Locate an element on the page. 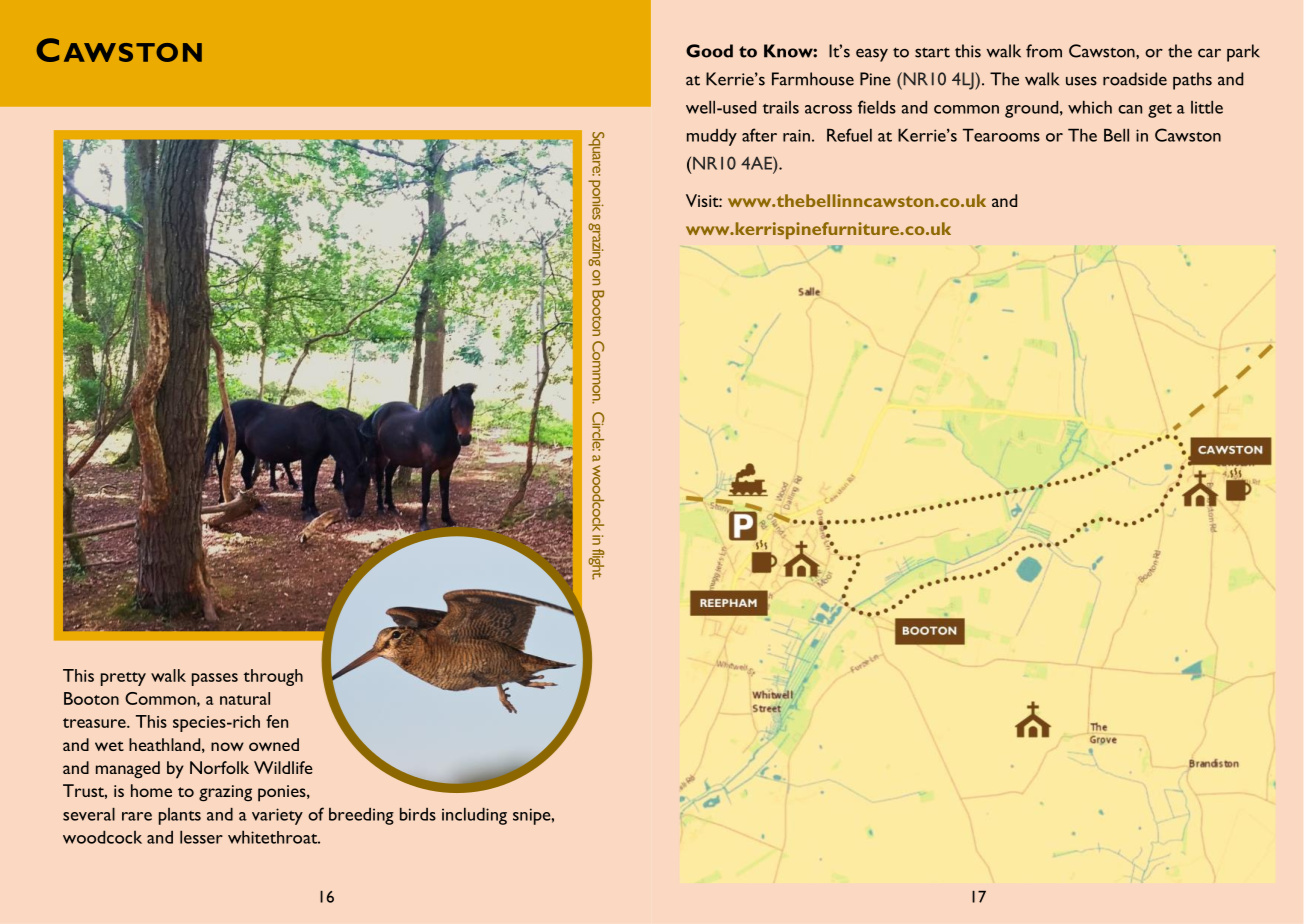 Image resolution: width=1308 pixels, height=924 pixels. Farmhouse is located at coordinates (813, 79).
